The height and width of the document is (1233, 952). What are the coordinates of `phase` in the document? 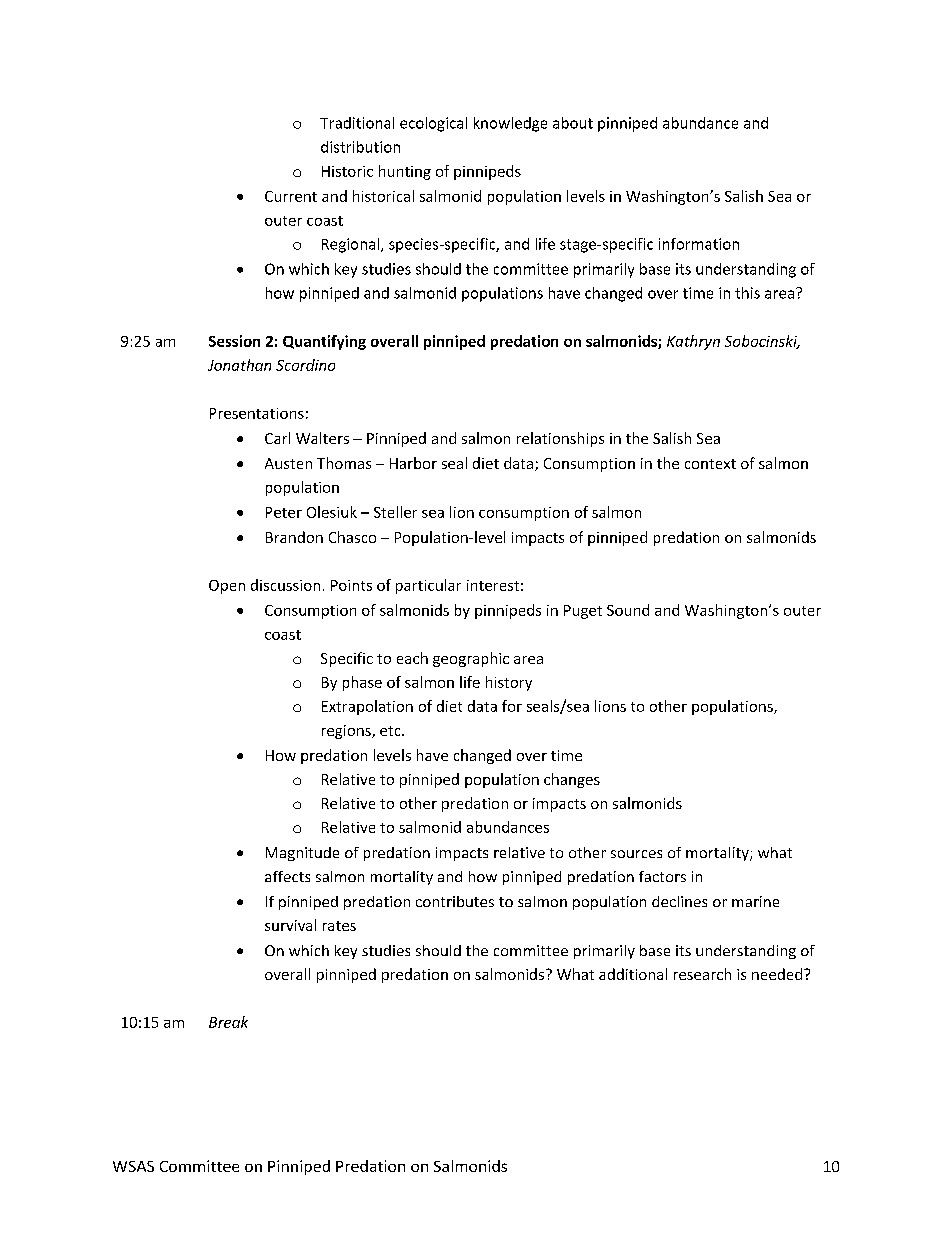 It's located at (362, 683).
